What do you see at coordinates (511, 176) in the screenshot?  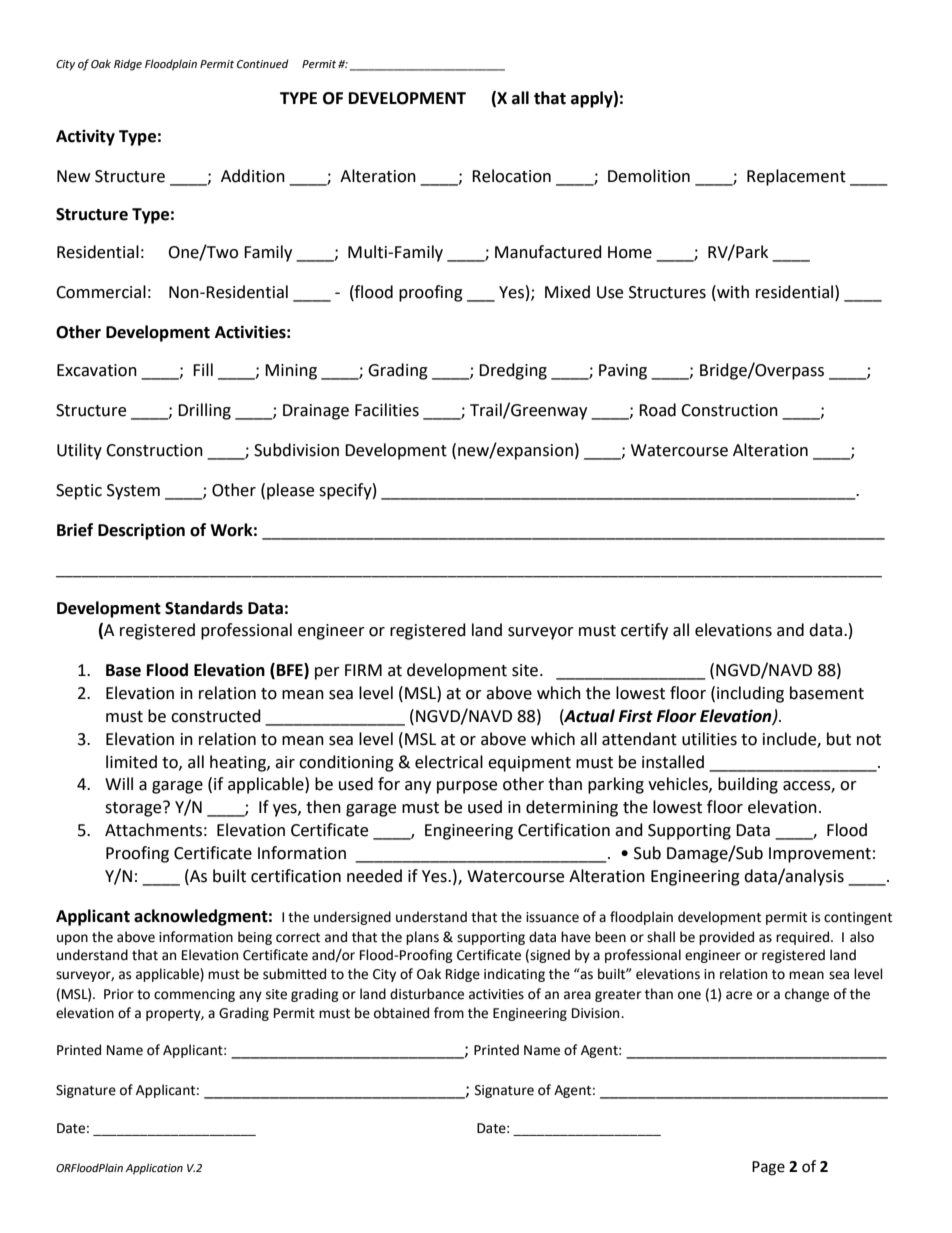 I see `Relocation` at bounding box center [511, 176].
